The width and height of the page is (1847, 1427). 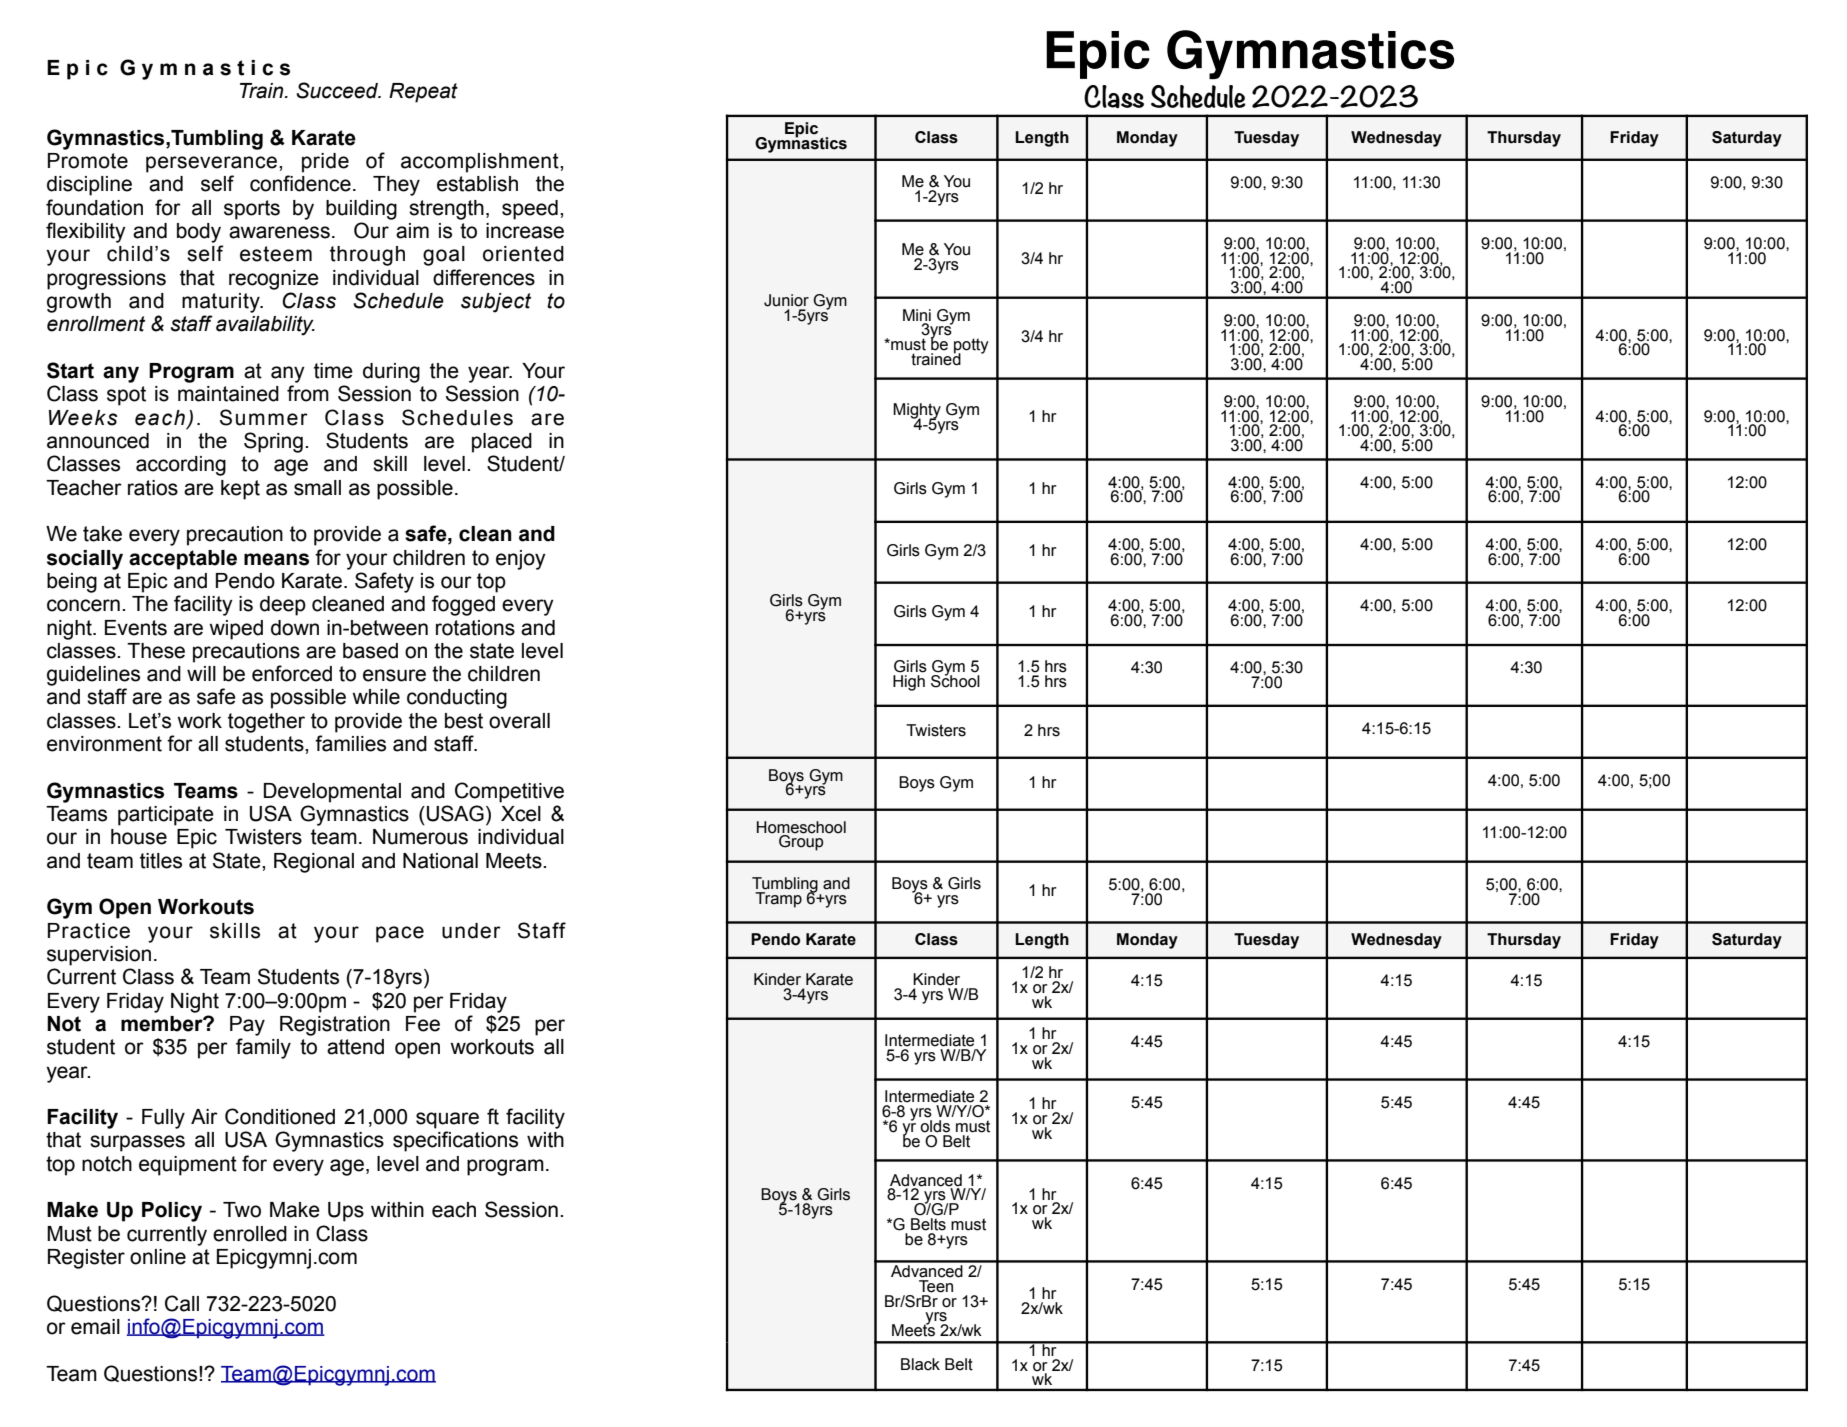 I want to click on perseverance, so click(x=211, y=164).
